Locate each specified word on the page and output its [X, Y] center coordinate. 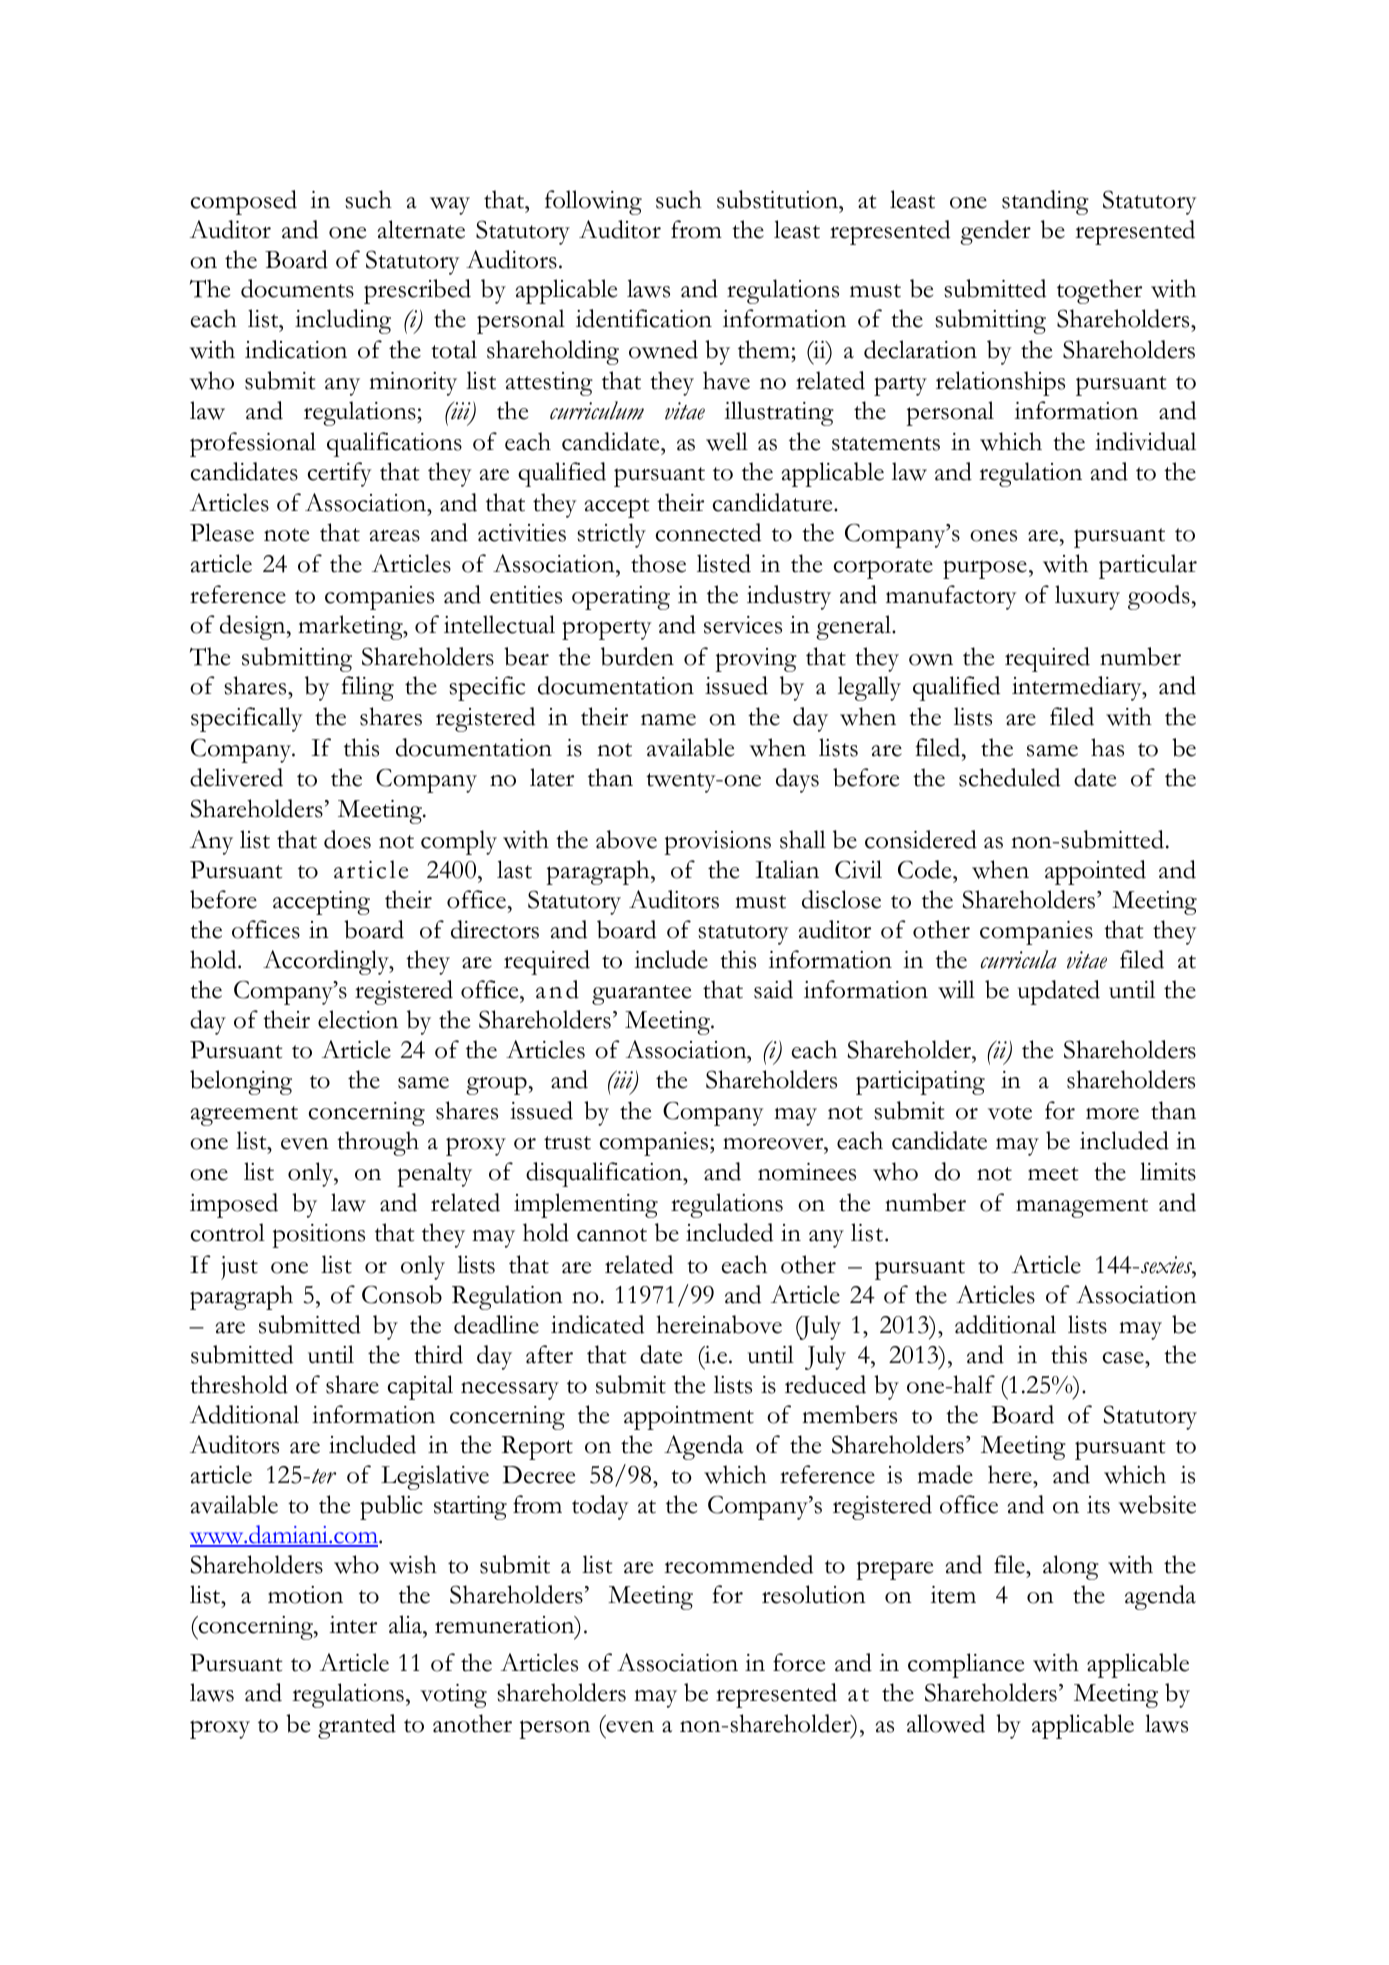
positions [318, 1236]
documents [297, 288]
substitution [779, 199]
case [1124, 1358]
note [286, 535]
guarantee [641, 995]
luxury [1087, 597]
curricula [1019, 959]
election [358, 1019]
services [743, 625]
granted [357, 1726]
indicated [597, 1324]
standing [1045, 202]
